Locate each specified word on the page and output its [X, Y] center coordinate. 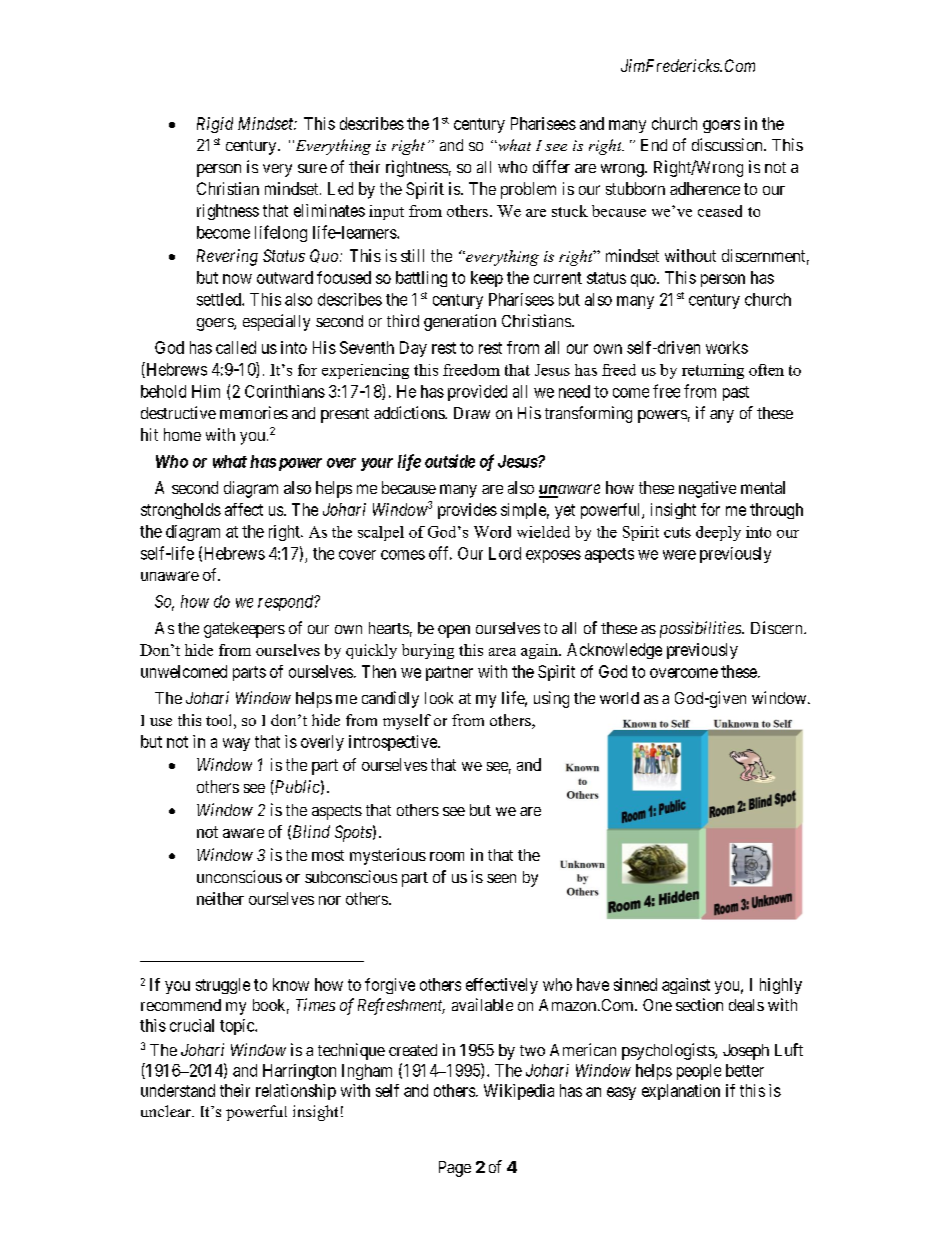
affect [244, 509]
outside [450, 461]
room [447, 856]
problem [528, 190]
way [236, 744]
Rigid [215, 125]
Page [455, 1169]
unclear [167, 1111]
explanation [681, 1092]
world [619, 698]
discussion [728, 144]
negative [707, 489]
